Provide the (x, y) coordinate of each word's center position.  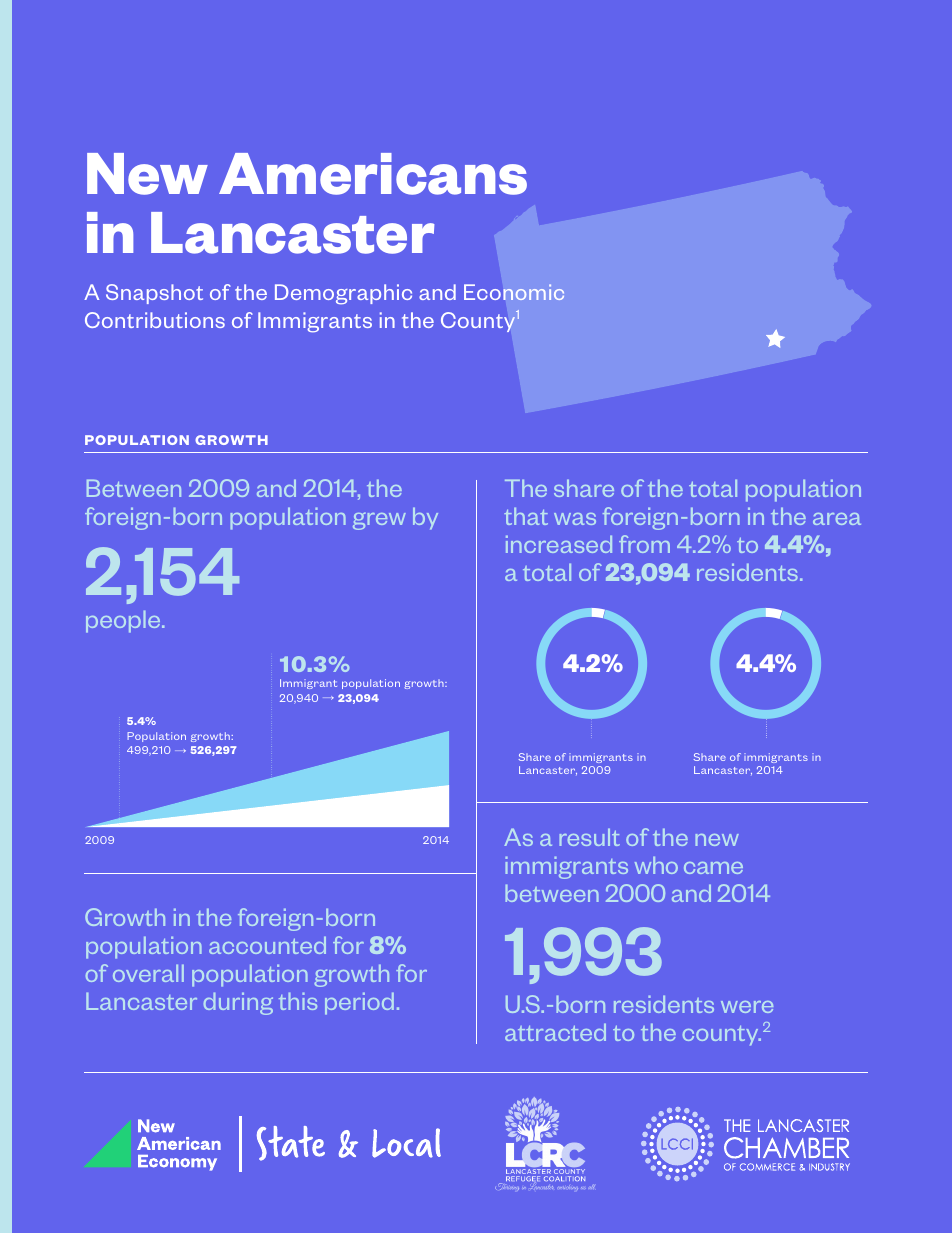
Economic (514, 292)
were (747, 1007)
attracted (555, 1032)
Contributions (155, 320)
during (238, 1004)
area (837, 519)
